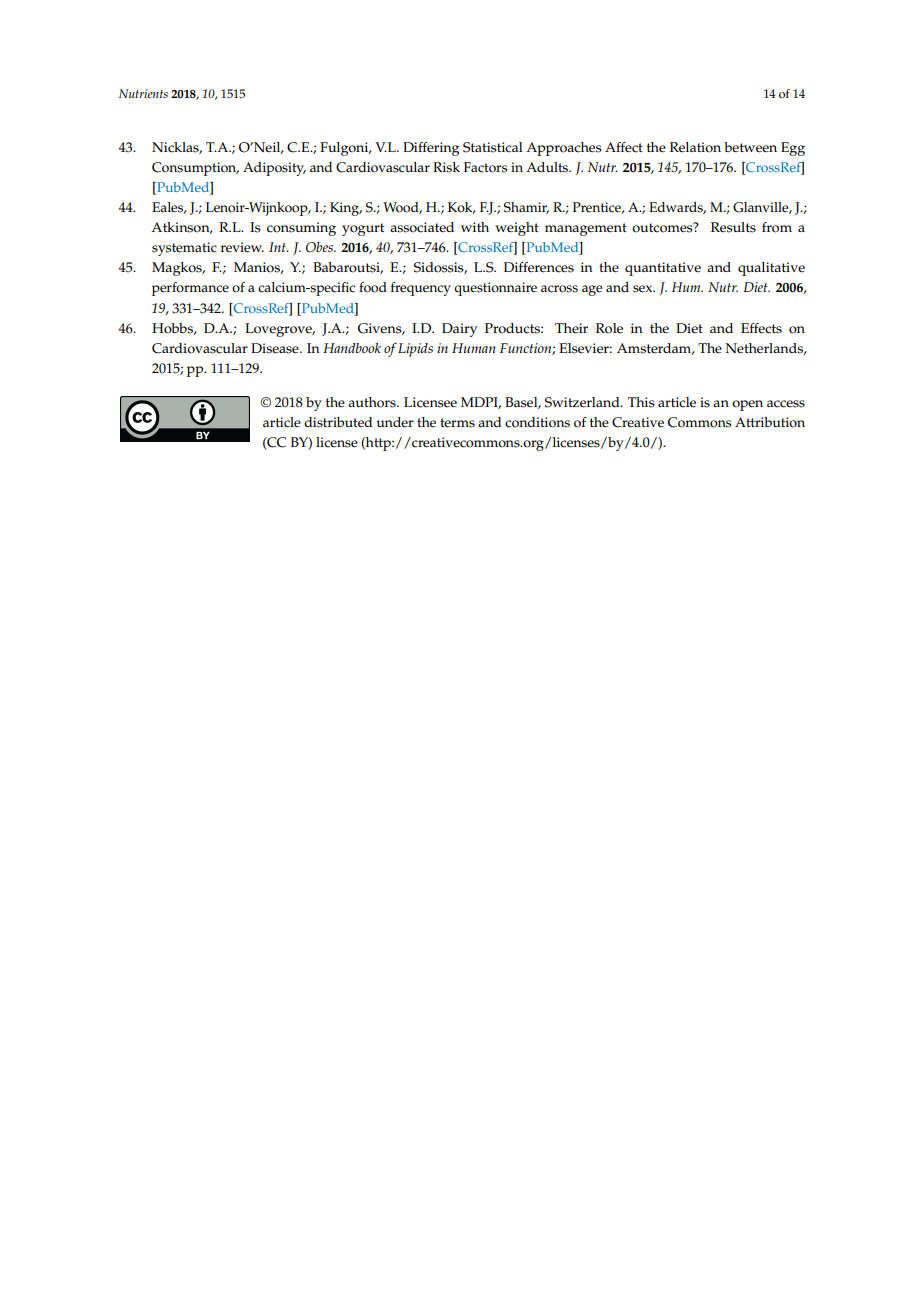  What do you see at coordinates (301, 229) in the screenshot?
I see `consuming` at bounding box center [301, 229].
